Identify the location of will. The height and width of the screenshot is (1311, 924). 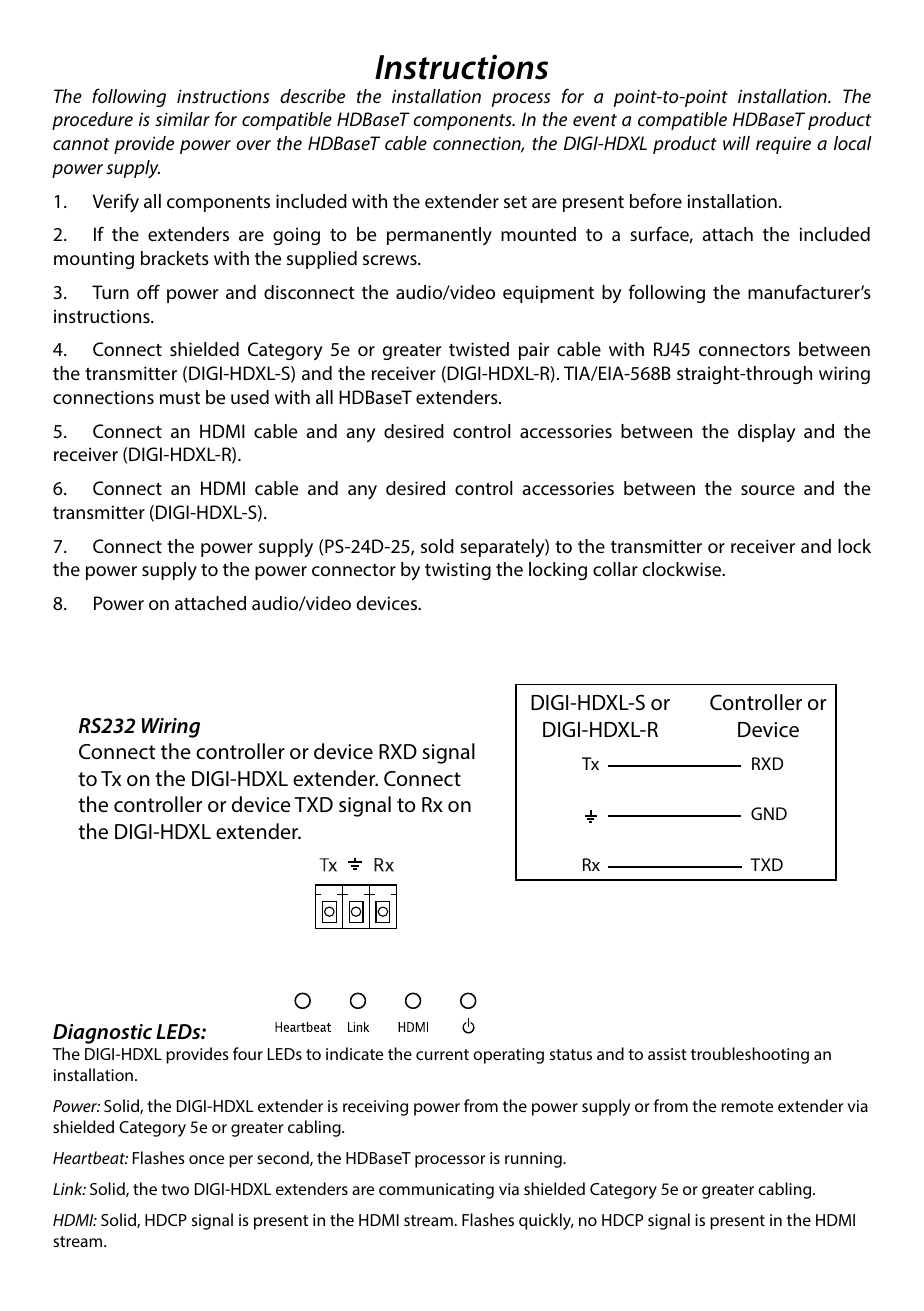
(736, 143).
